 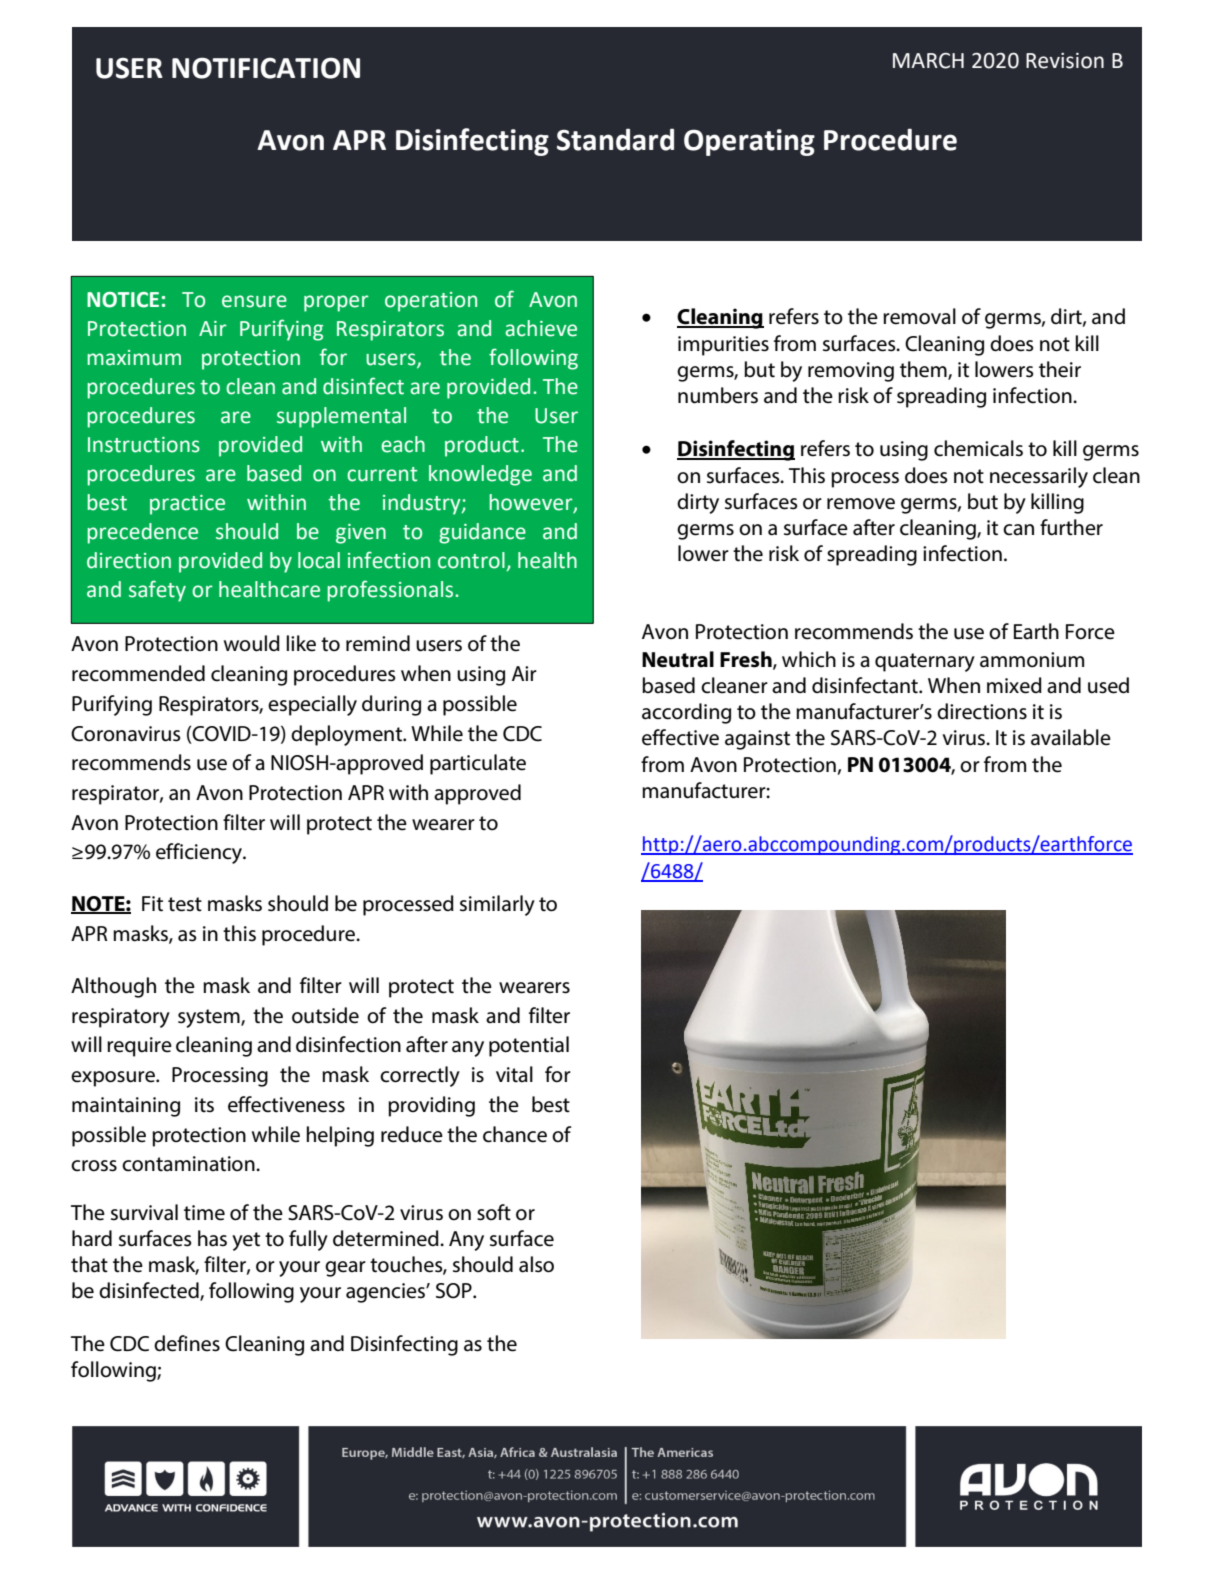 I want to click on Standard, so click(x=615, y=139).
